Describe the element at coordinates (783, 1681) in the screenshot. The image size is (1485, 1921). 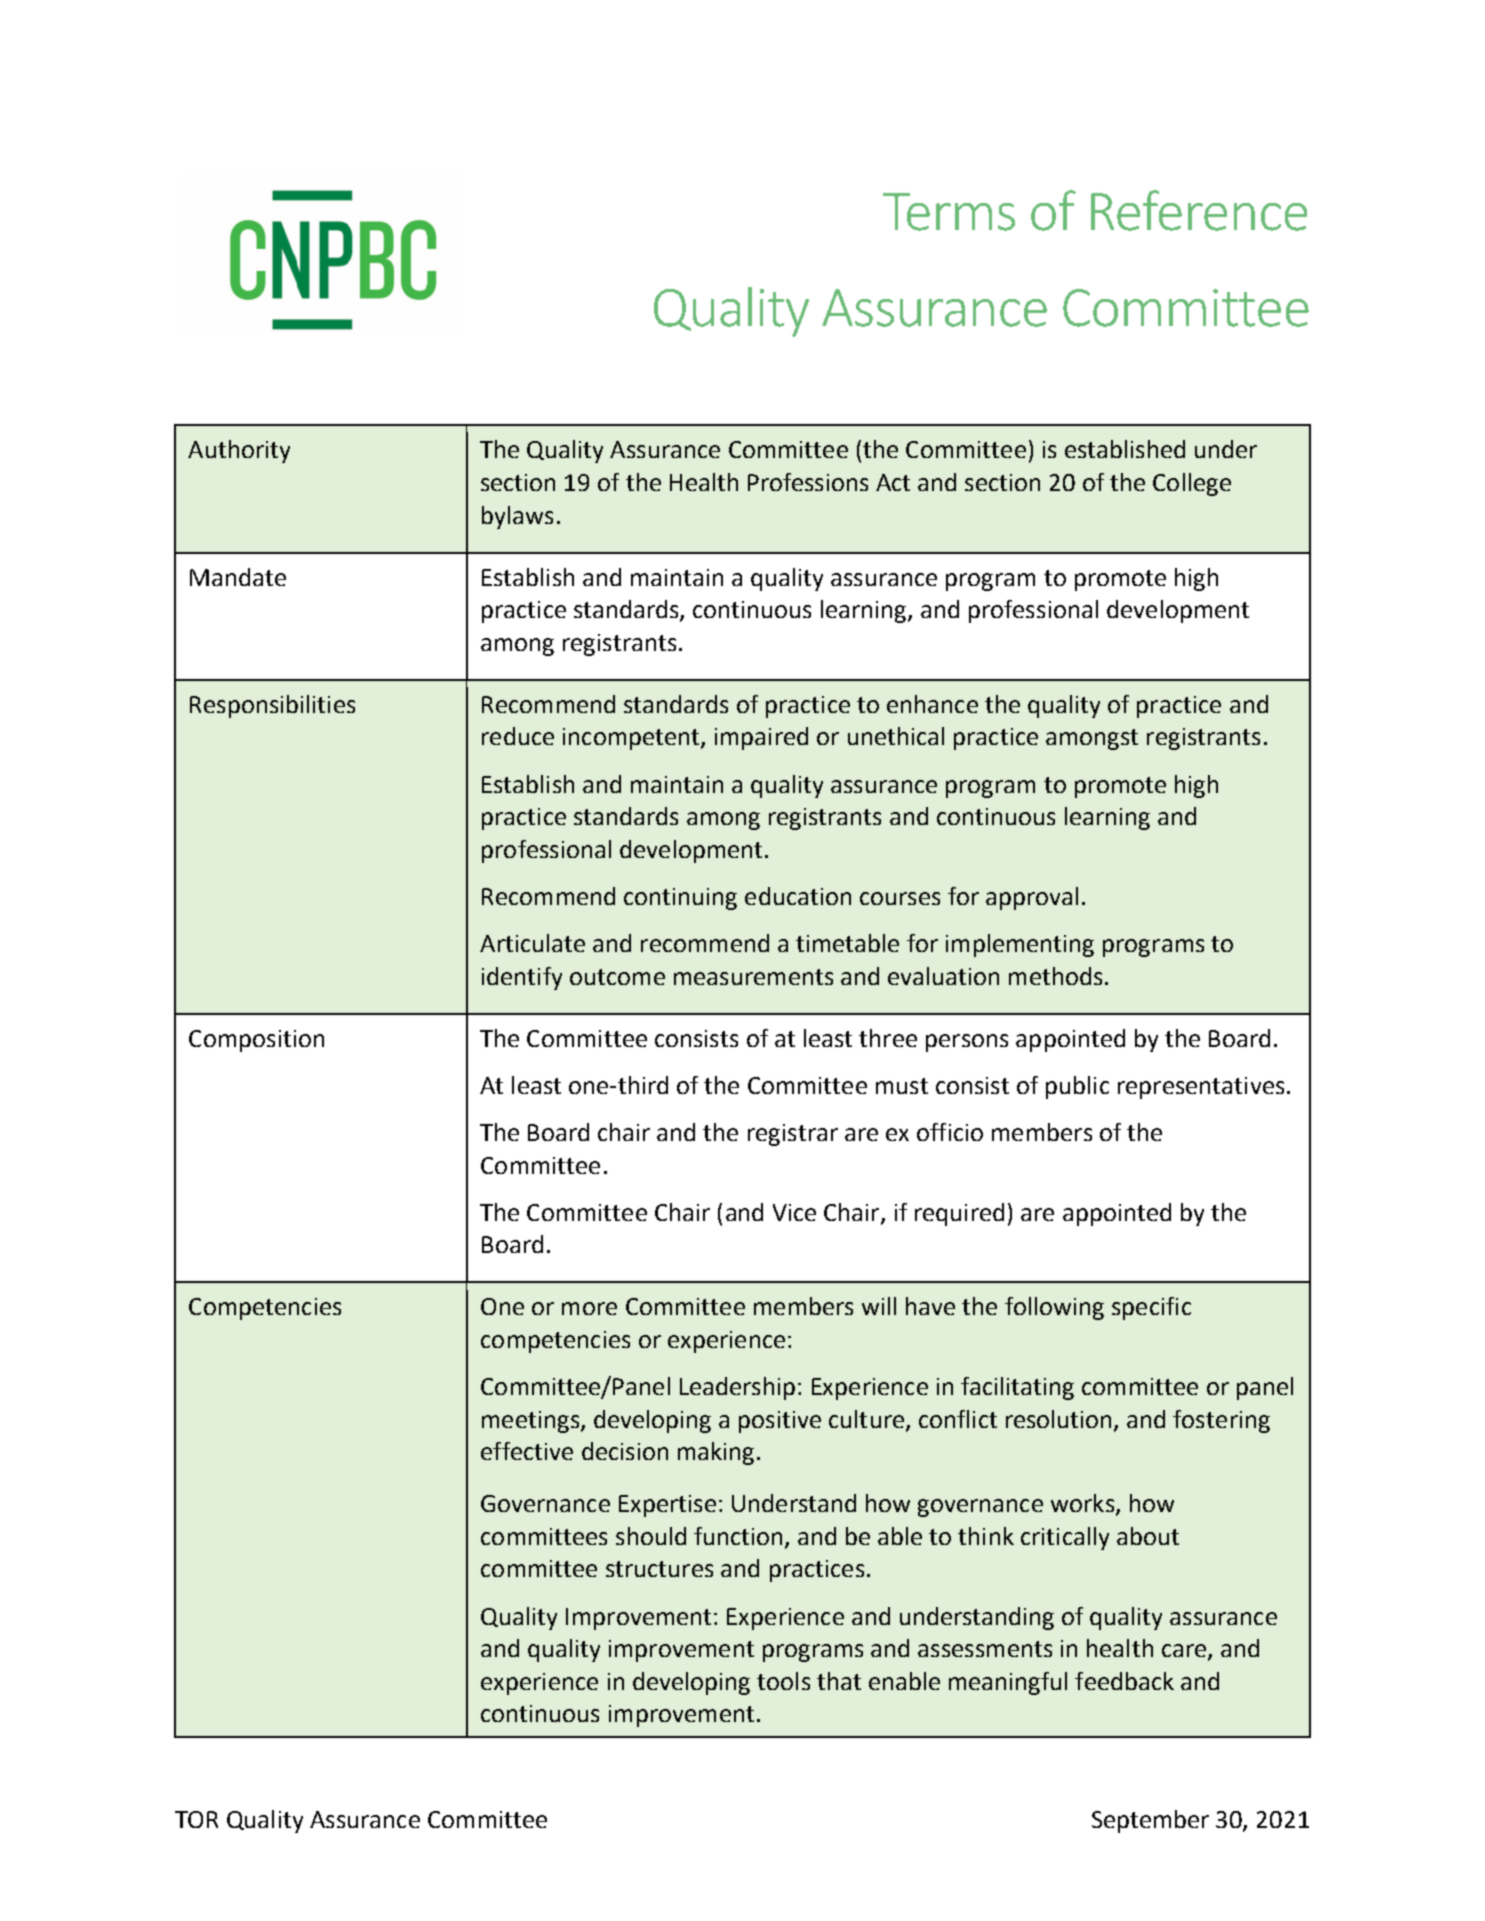
I see `tools` at that location.
